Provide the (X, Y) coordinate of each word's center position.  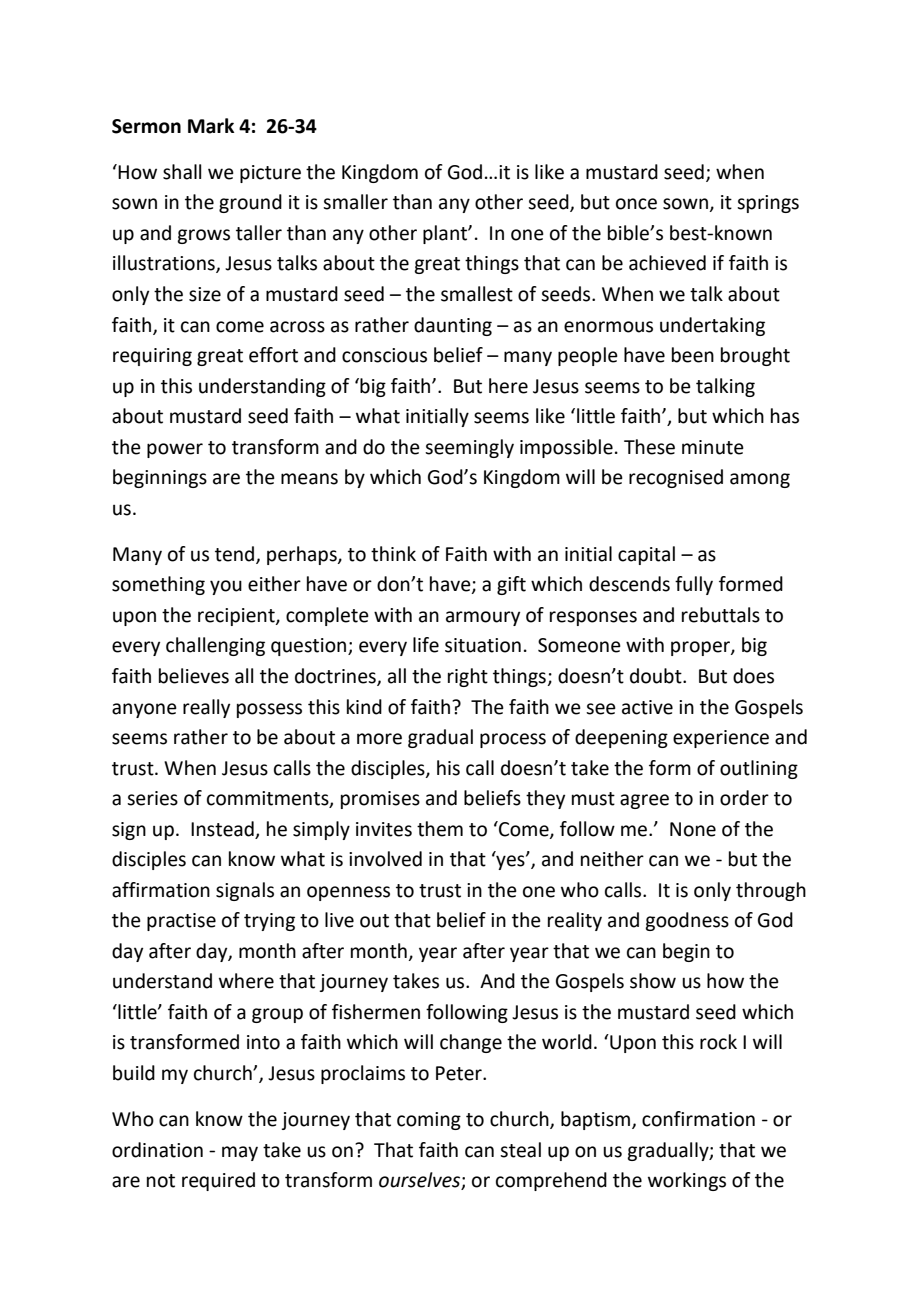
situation (483, 645)
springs (768, 204)
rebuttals (721, 615)
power (175, 450)
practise (181, 922)
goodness (687, 921)
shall (182, 172)
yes (510, 861)
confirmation (698, 1119)
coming (429, 1121)
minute (713, 447)
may (240, 1153)
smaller (355, 202)
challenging (215, 646)
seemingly (469, 448)
